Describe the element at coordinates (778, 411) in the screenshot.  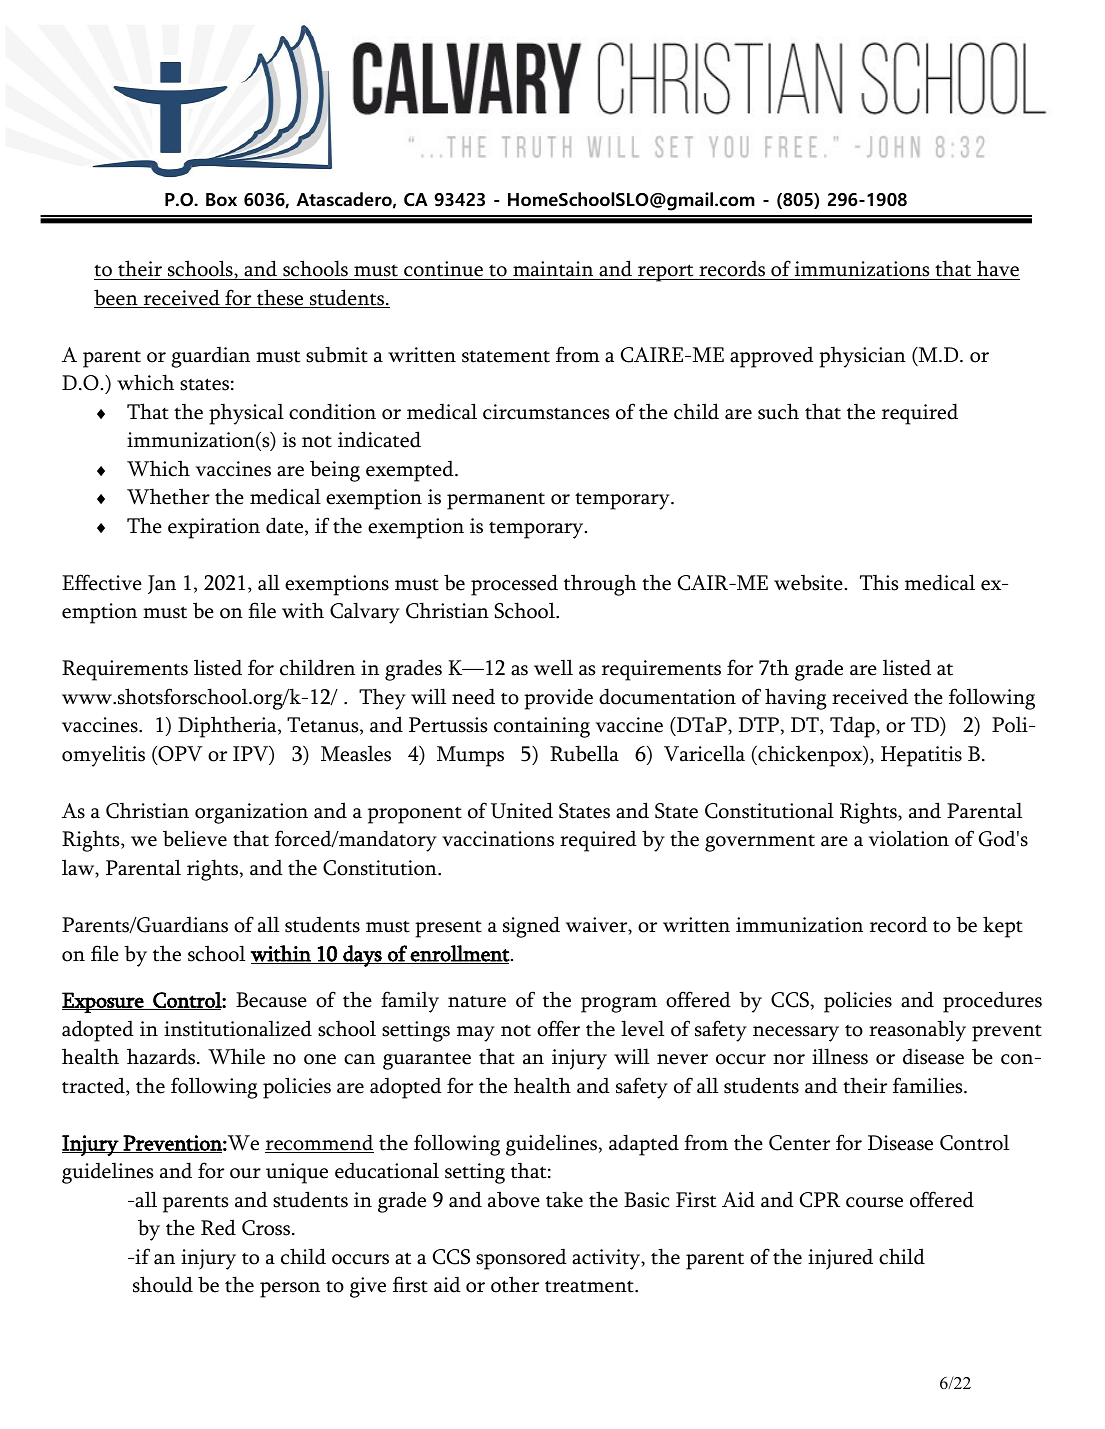
I see `such` at that location.
